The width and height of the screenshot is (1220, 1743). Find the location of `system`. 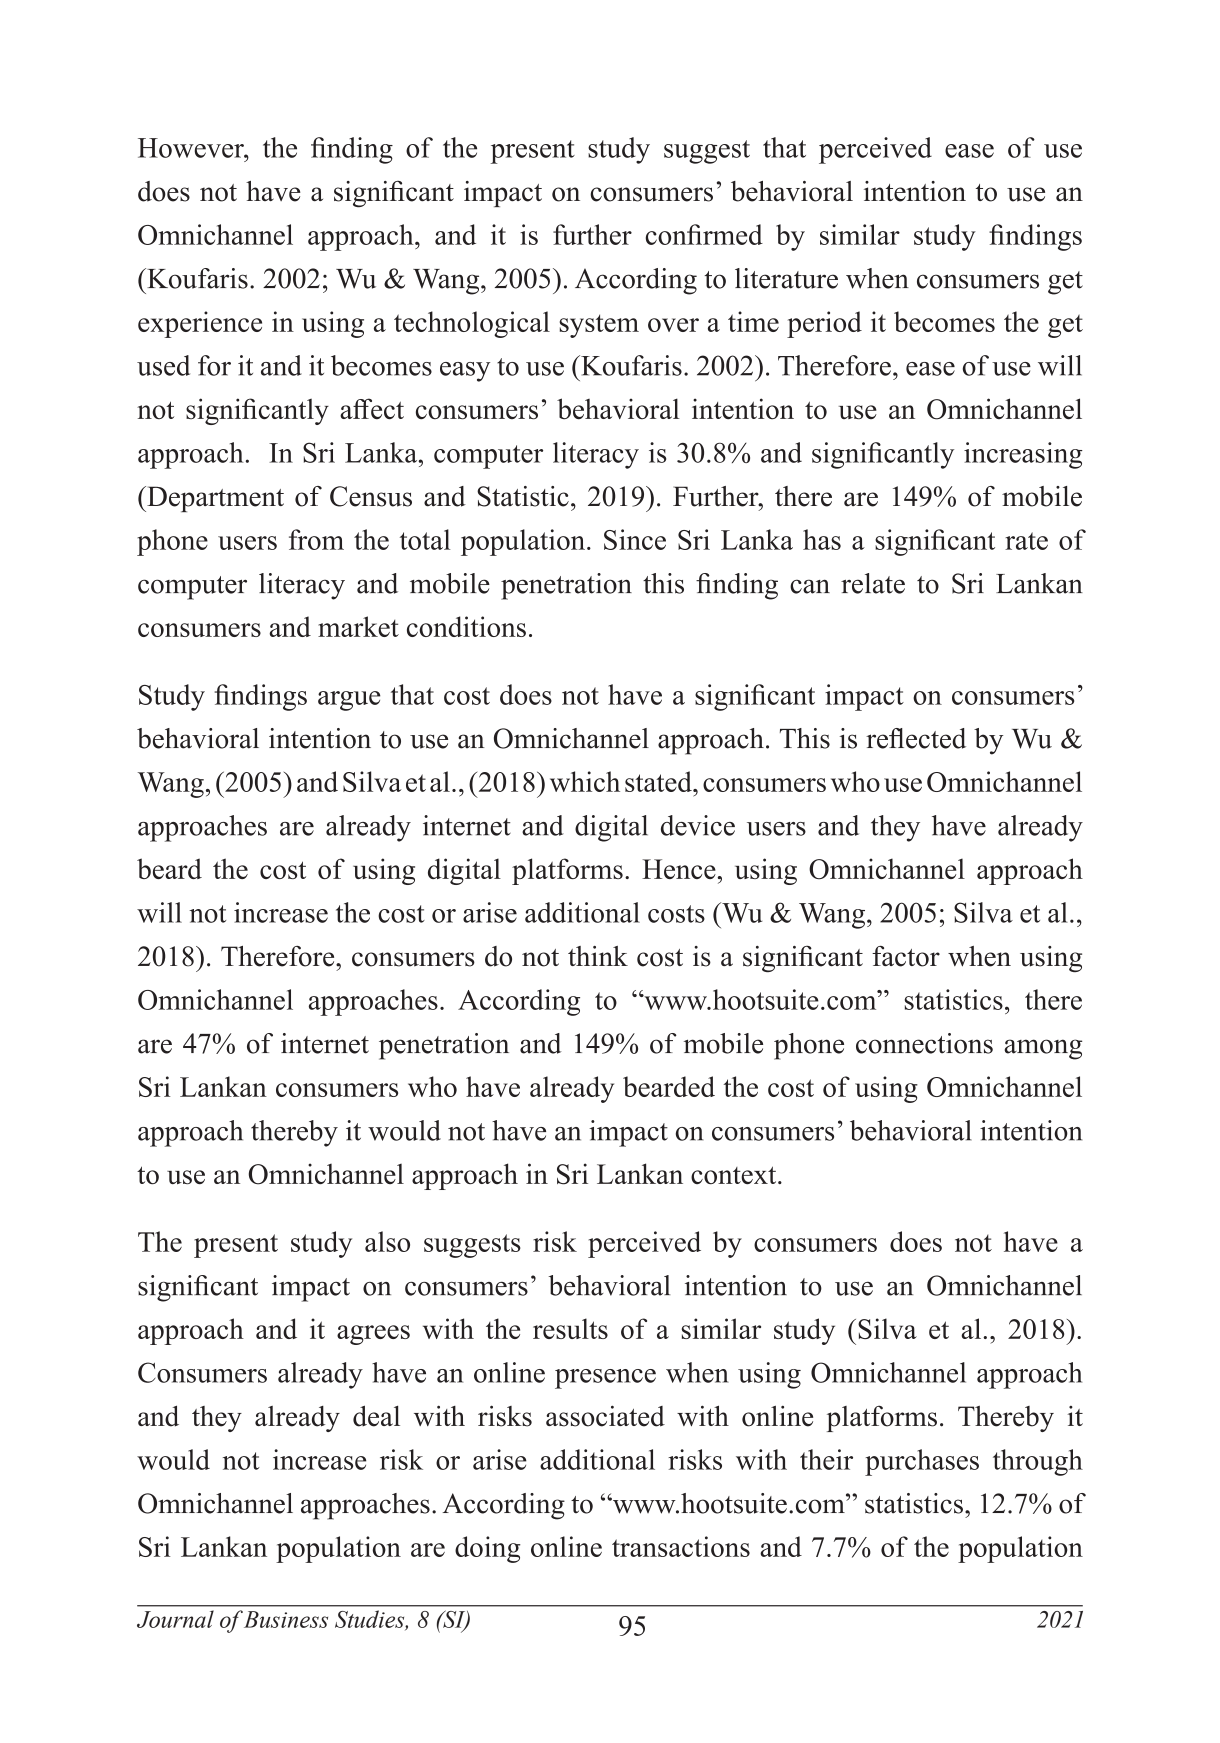

system is located at coordinates (599, 326).
